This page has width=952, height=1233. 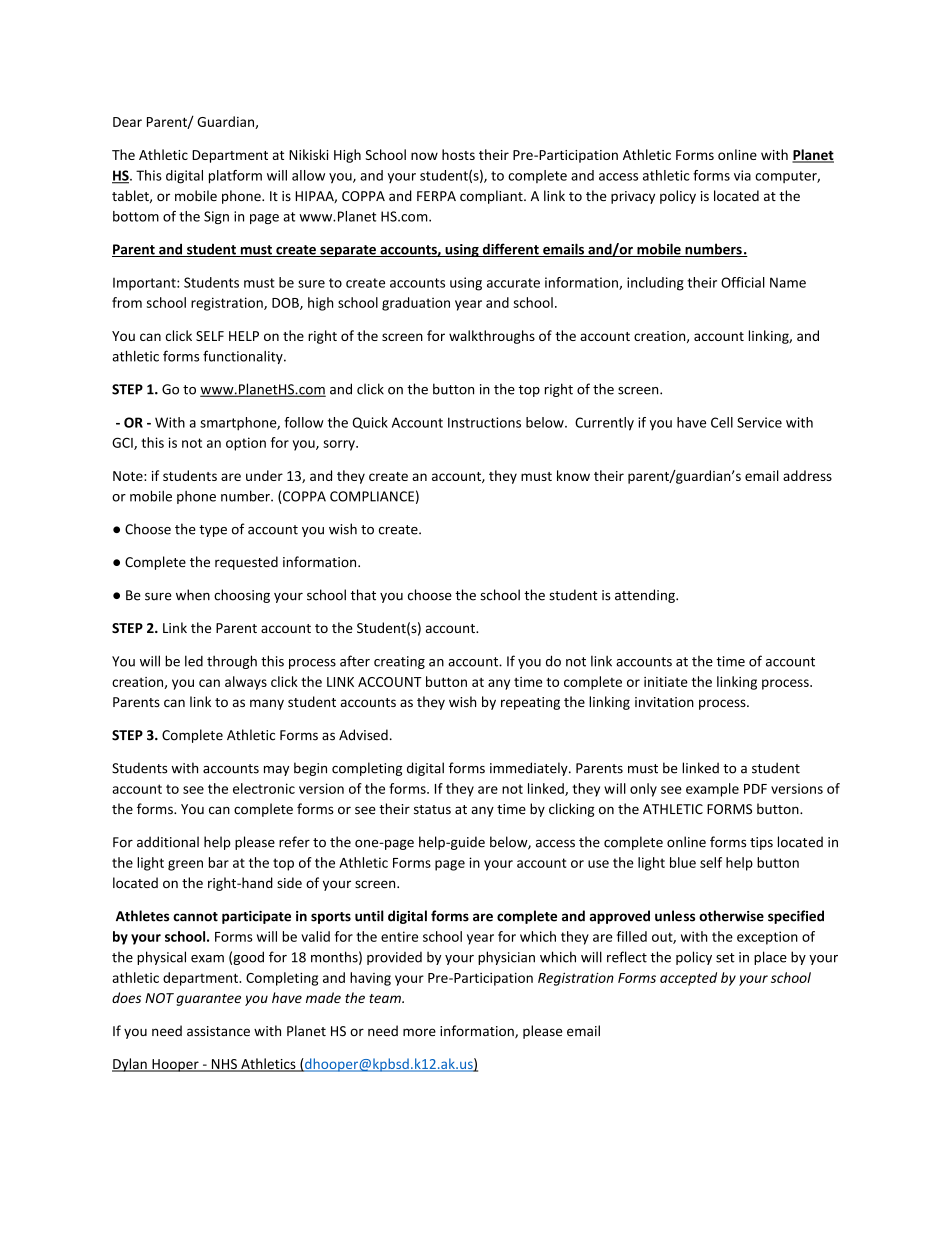 What do you see at coordinates (235, 177) in the page?
I see `platform` at bounding box center [235, 177].
